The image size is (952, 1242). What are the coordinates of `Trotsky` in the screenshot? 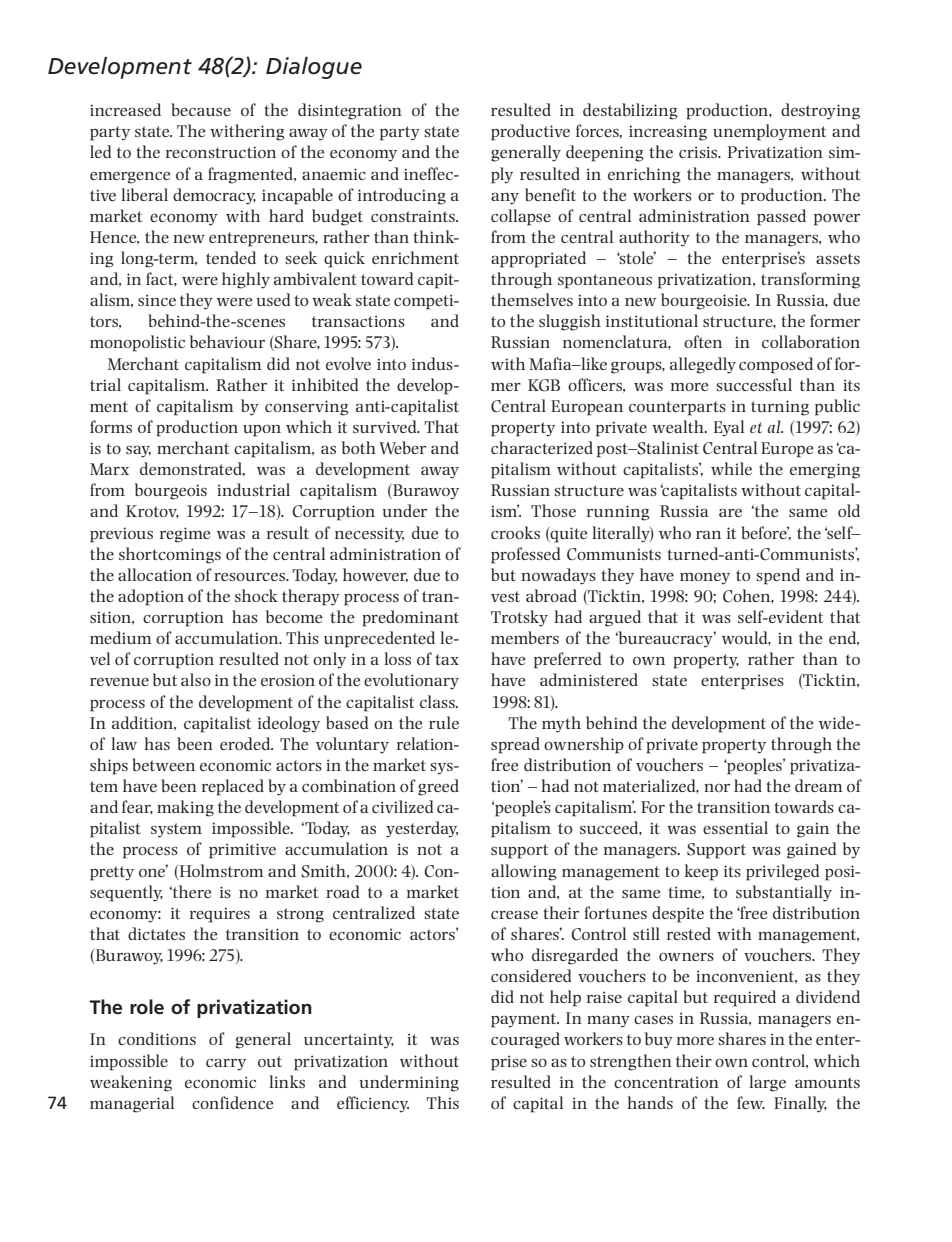 It's located at (519, 618).
